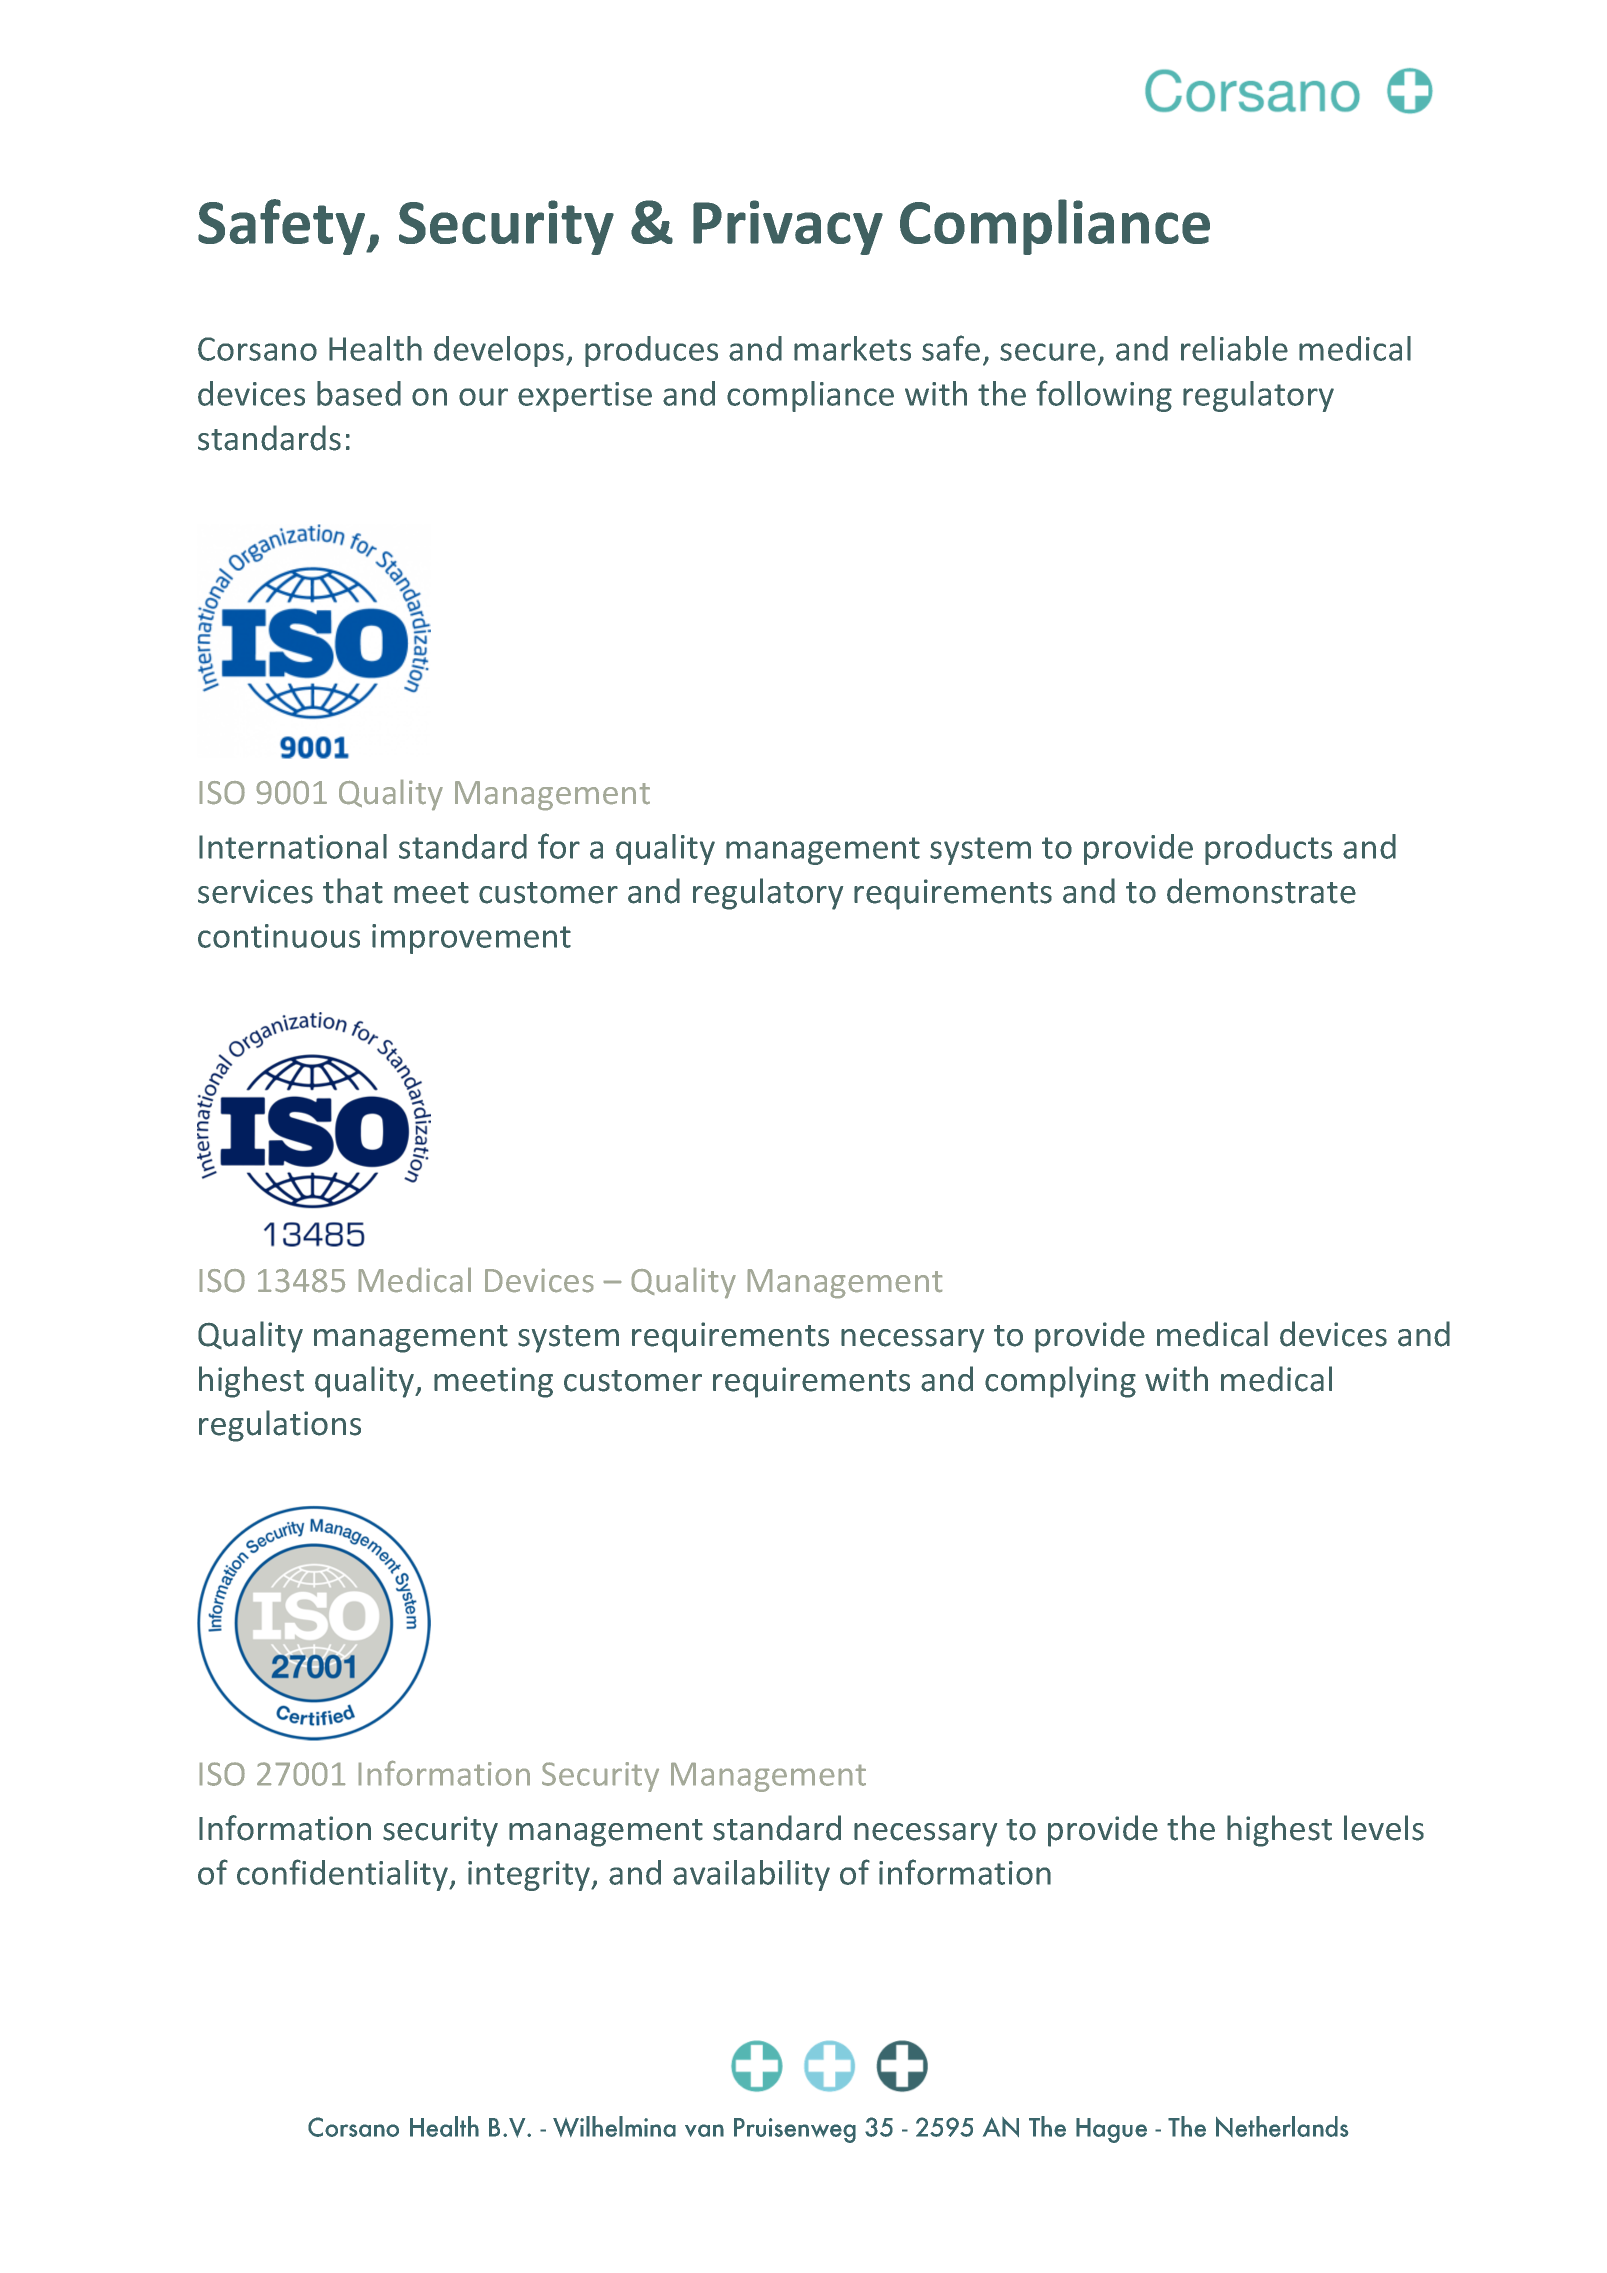  I want to click on International, so click(293, 846).
